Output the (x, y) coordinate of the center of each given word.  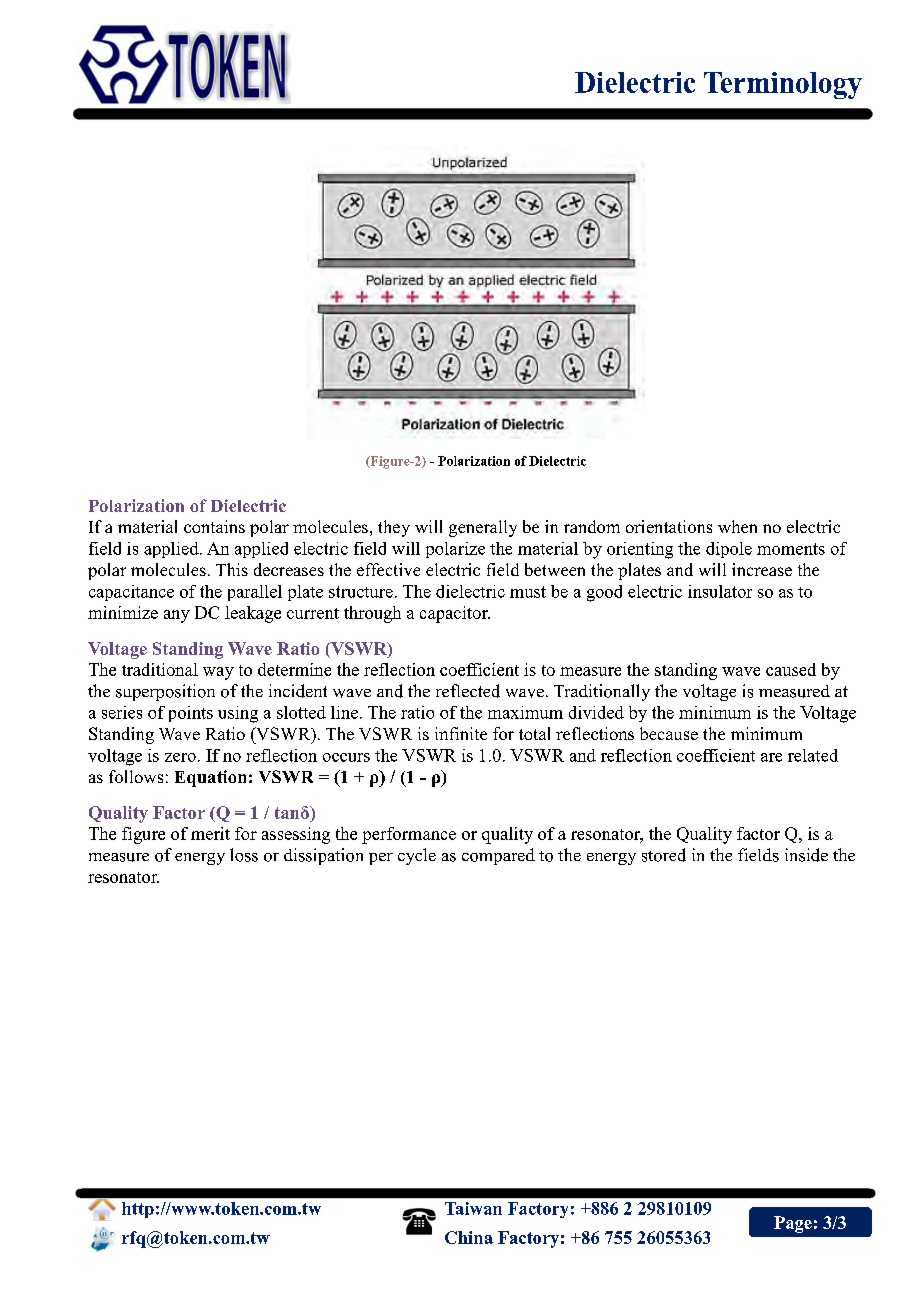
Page (793, 1224)
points (191, 714)
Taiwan (473, 1208)
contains (214, 526)
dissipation (323, 856)
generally (483, 528)
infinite (461, 733)
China (469, 1237)
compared (498, 856)
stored (664, 855)
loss (244, 855)
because (669, 733)
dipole (729, 550)
